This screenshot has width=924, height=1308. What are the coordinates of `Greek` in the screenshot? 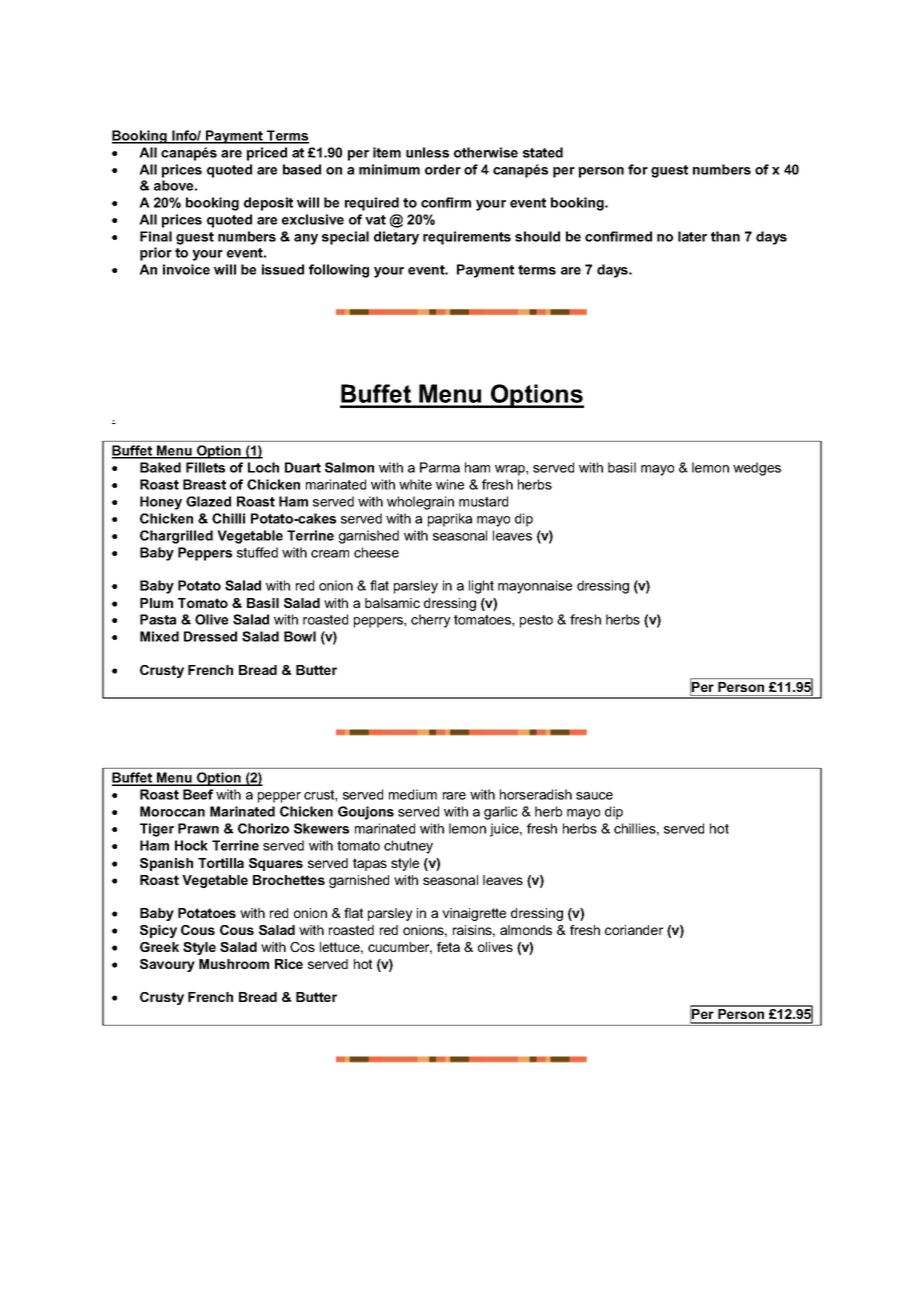 It's located at (159, 947).
